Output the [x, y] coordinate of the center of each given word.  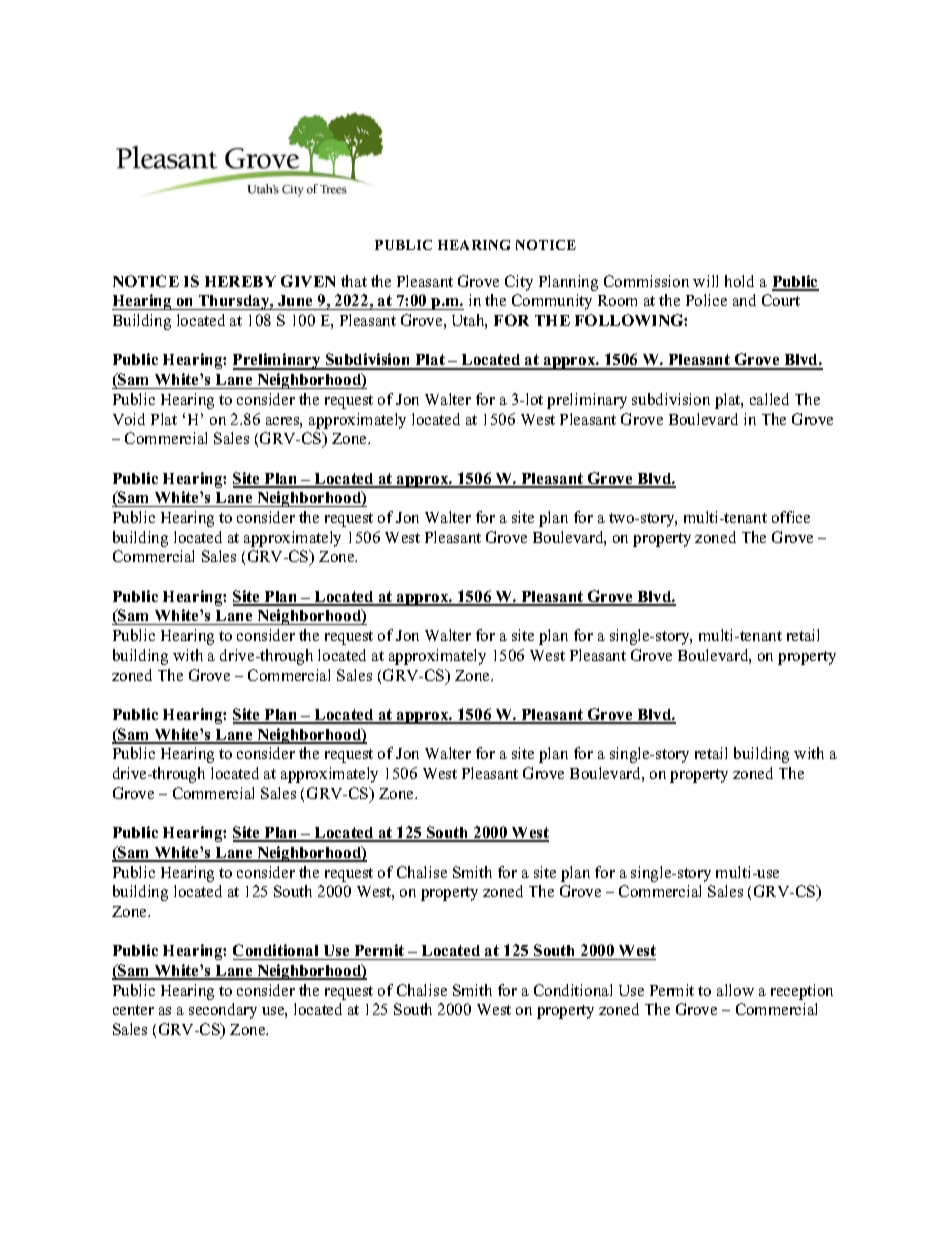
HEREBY [240, 281]
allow [735, 990]
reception [802, 992]
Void [129, 419]
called [769, 399]
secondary [223, 1011]
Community [552, 302]
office [791, 517]
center [133, 1010]
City [519, 283]
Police [706, 300]
